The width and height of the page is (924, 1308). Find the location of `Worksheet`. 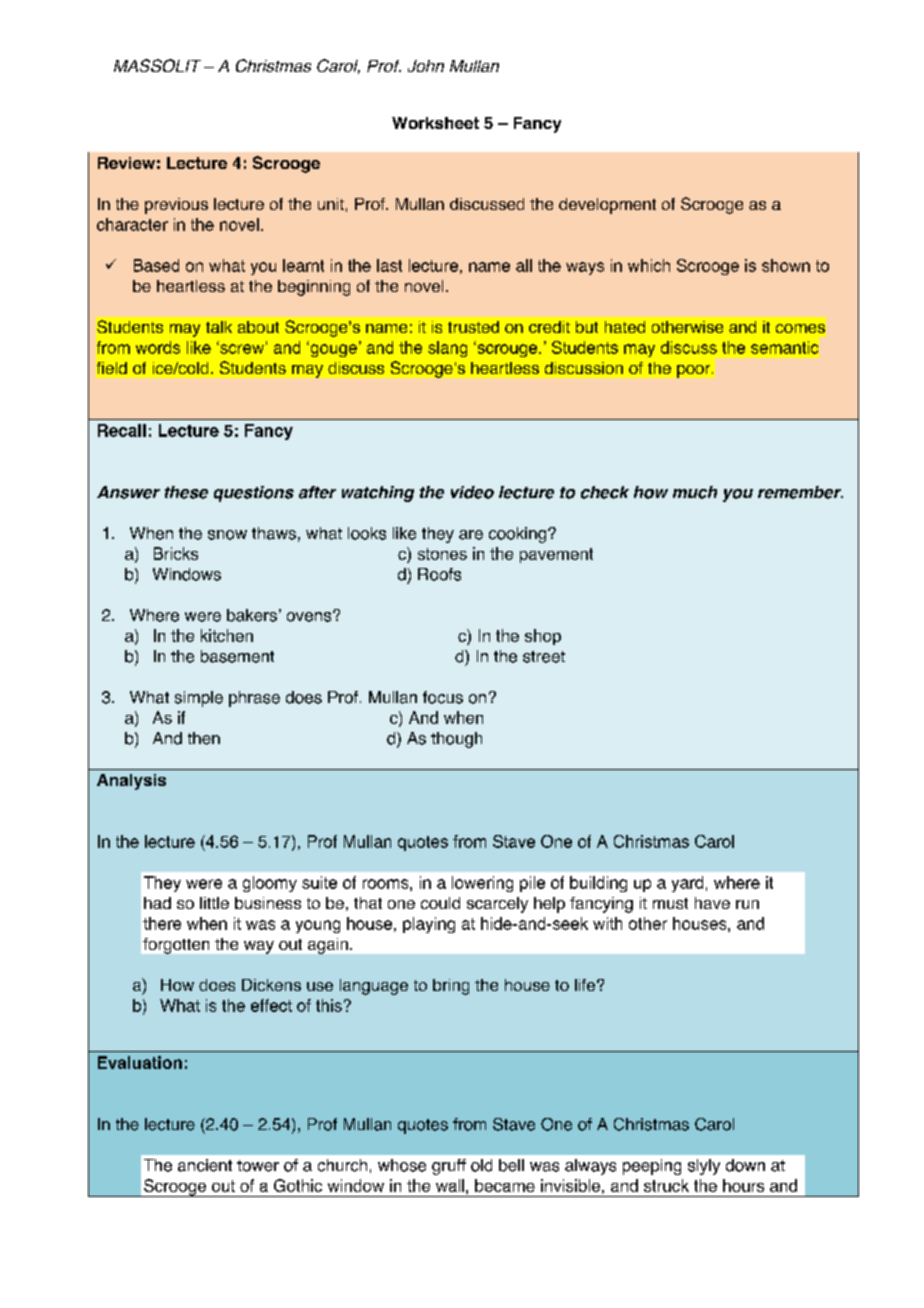

Worksheet is located at coordinates (435, 123).
